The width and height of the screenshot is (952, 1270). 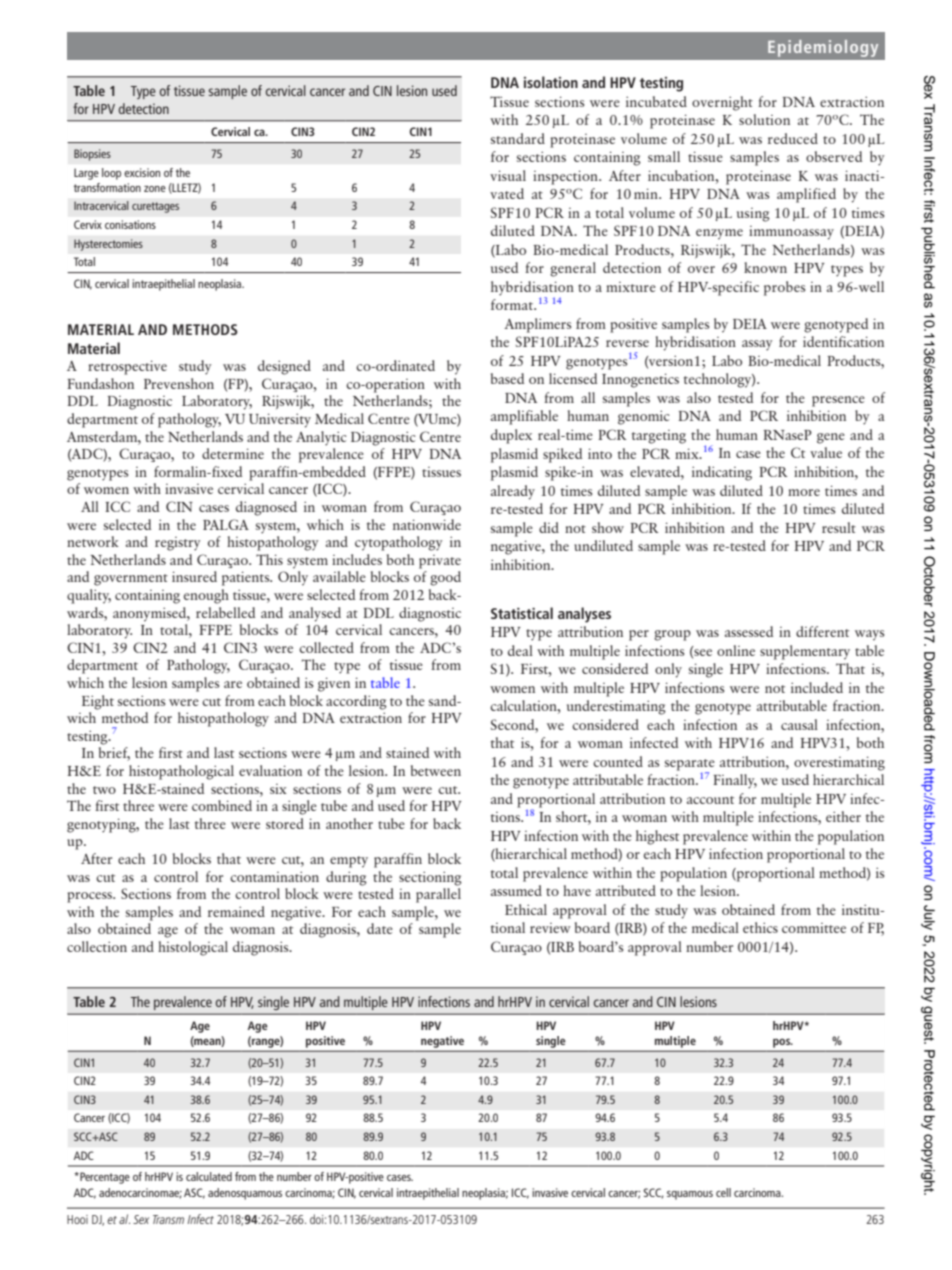 What do you see at coordinates (511, 436) in the screenshot?
I see `duplex` at bounding box center [511, 436].
